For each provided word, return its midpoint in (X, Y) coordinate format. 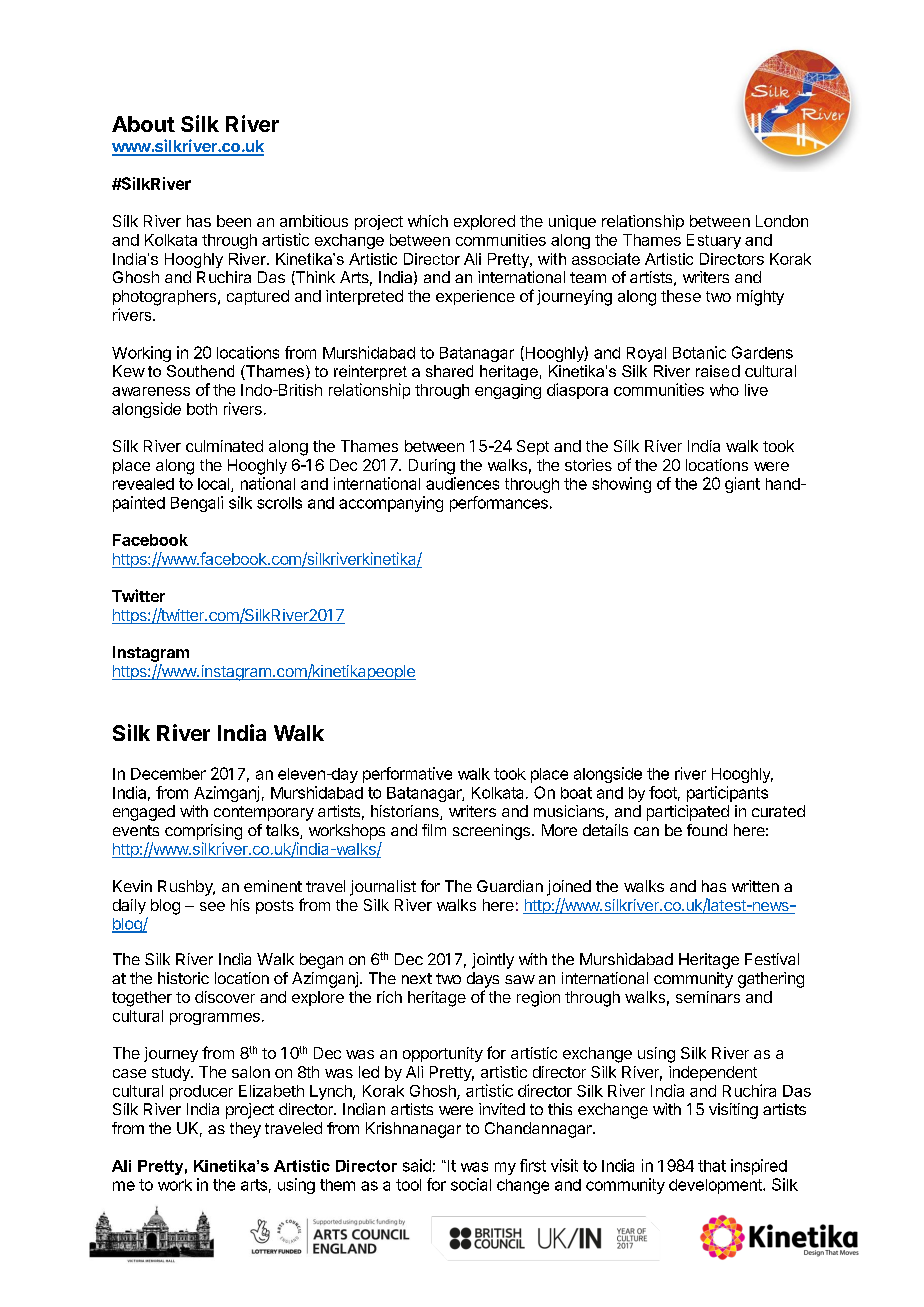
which (428, 221)
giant (742, 485)
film (434, 830)
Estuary (714, 241)
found (707, 830)
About (143, 124)
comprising (203, 832)
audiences (462, 483)
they (245, 1130)
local (215, 485)
